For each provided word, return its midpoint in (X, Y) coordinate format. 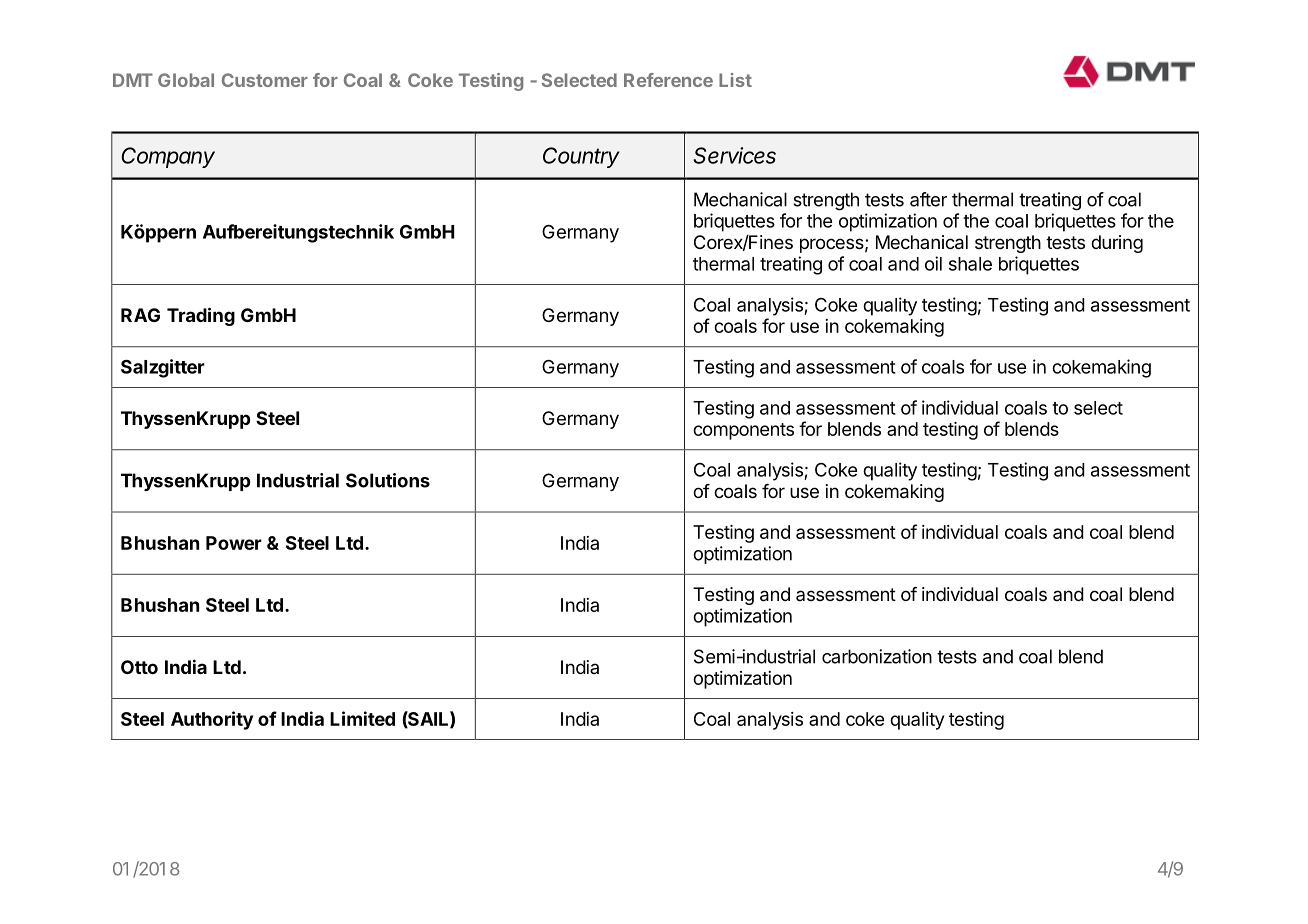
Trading (201, 316)
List (735, 80)
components (743, 431)
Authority (212, 720)
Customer (265, 80)
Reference (668, 80)
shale (970, 264)
